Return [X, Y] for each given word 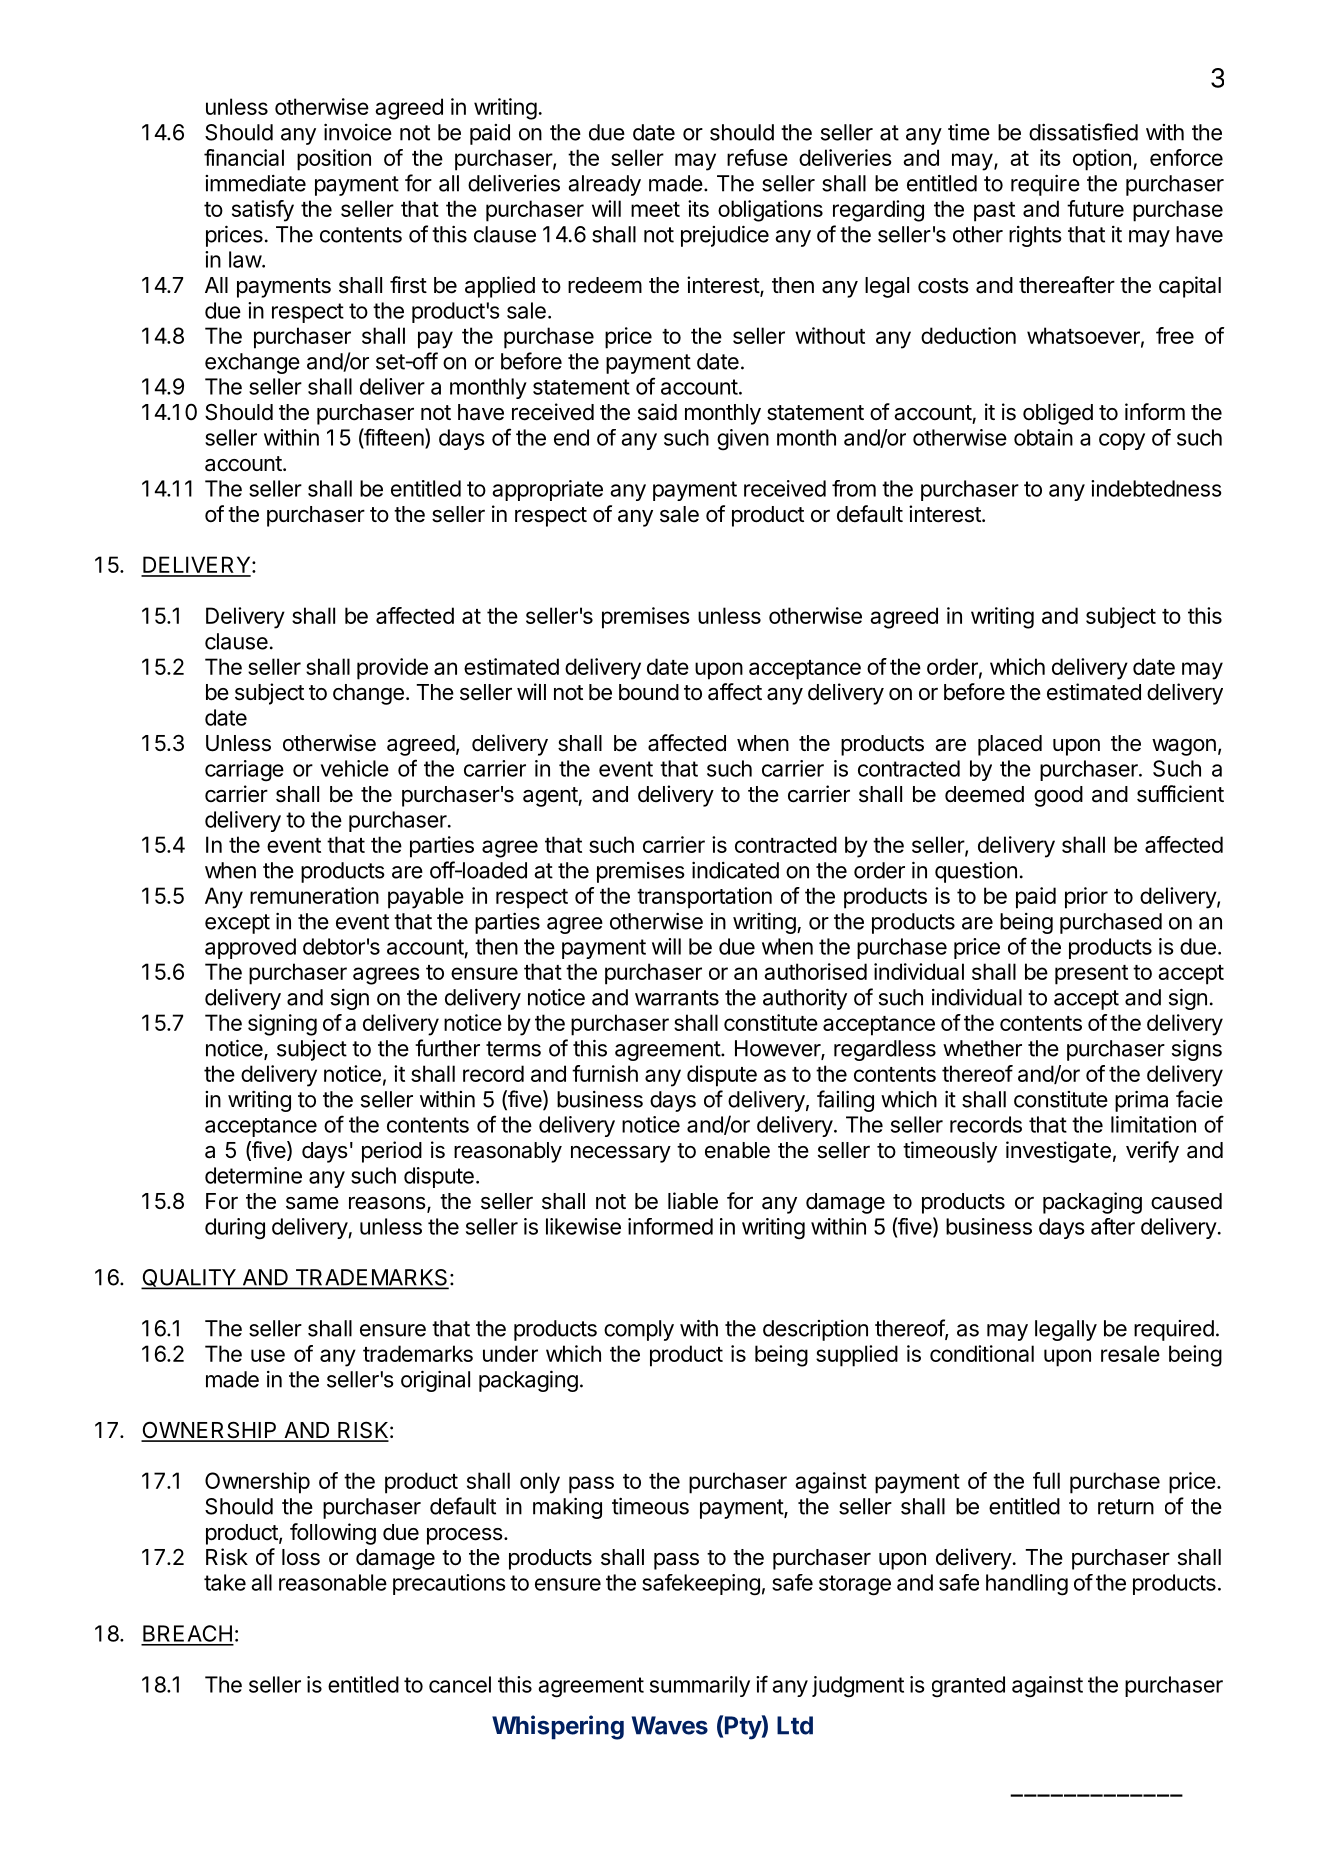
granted [968, 1687]
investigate [1058, 1152]
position [334, 160]
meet [655, 209]
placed [1010, 745]
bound [649, 692]
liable [693, 1201]
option [1102, 160]
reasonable [333, 1582]
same [312, 1203]
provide [392, 669]
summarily [700, 1686]
